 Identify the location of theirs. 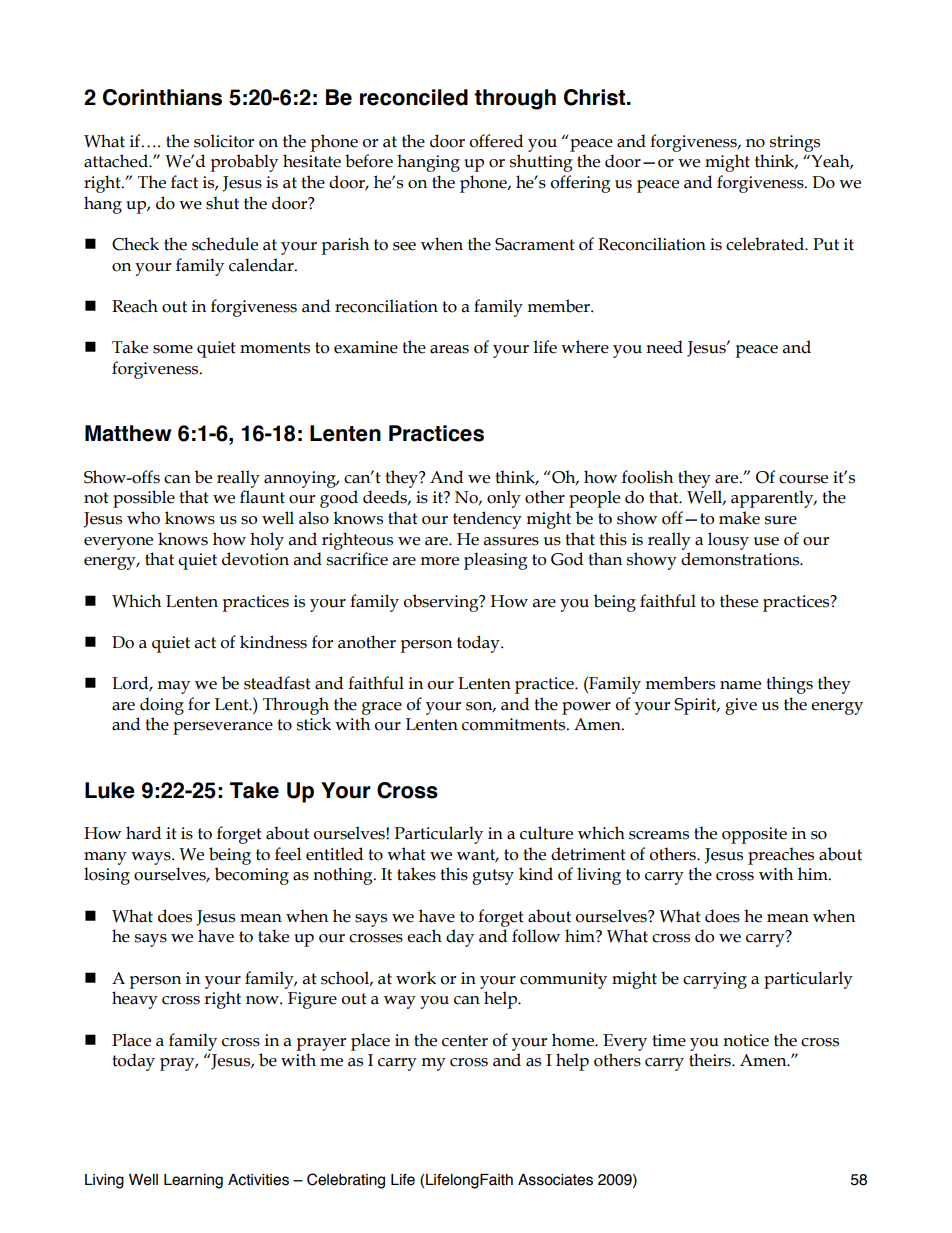
(711, 1060).
